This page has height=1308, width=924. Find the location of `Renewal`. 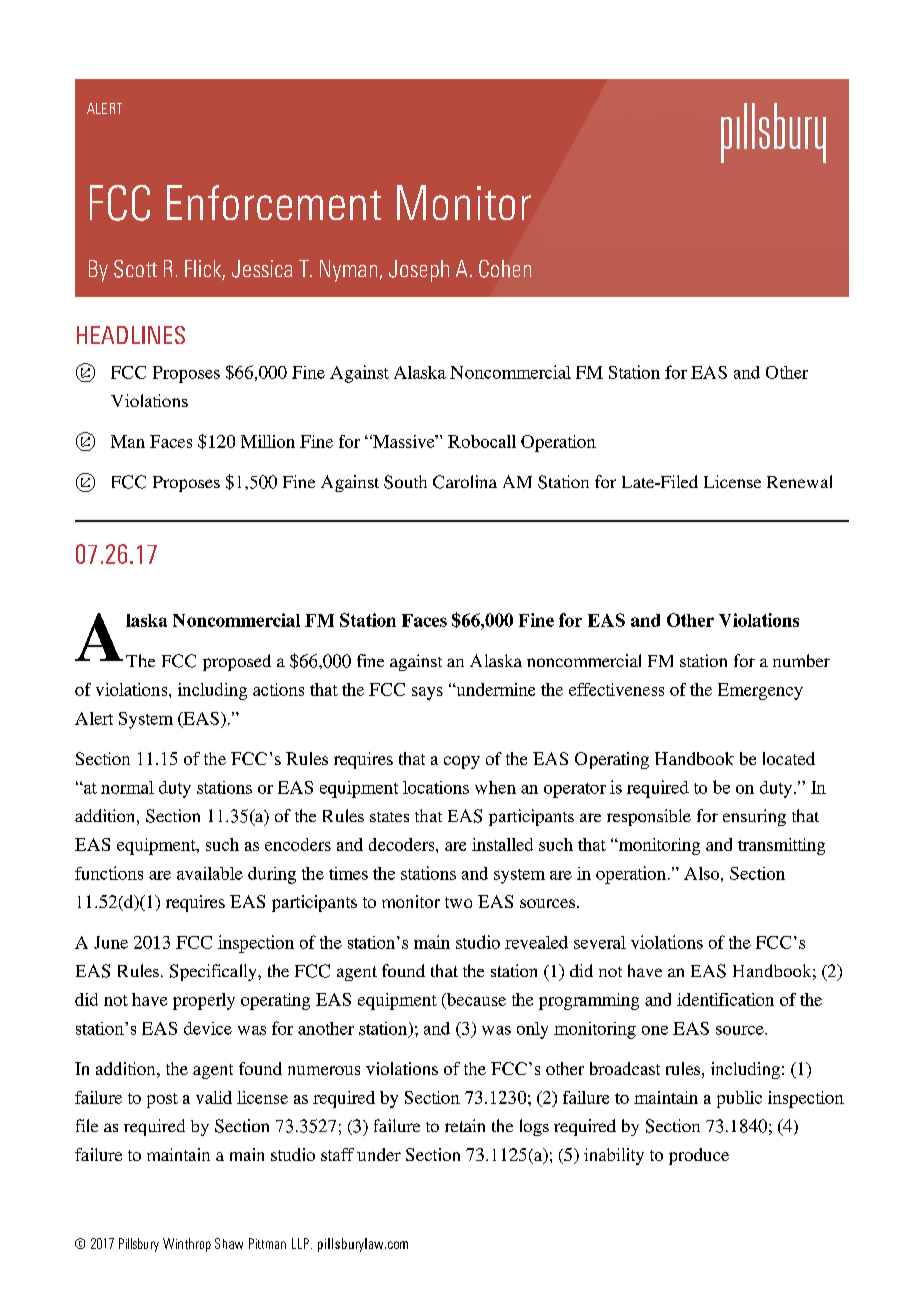

Renewal is located at coordinates (799, 481).
